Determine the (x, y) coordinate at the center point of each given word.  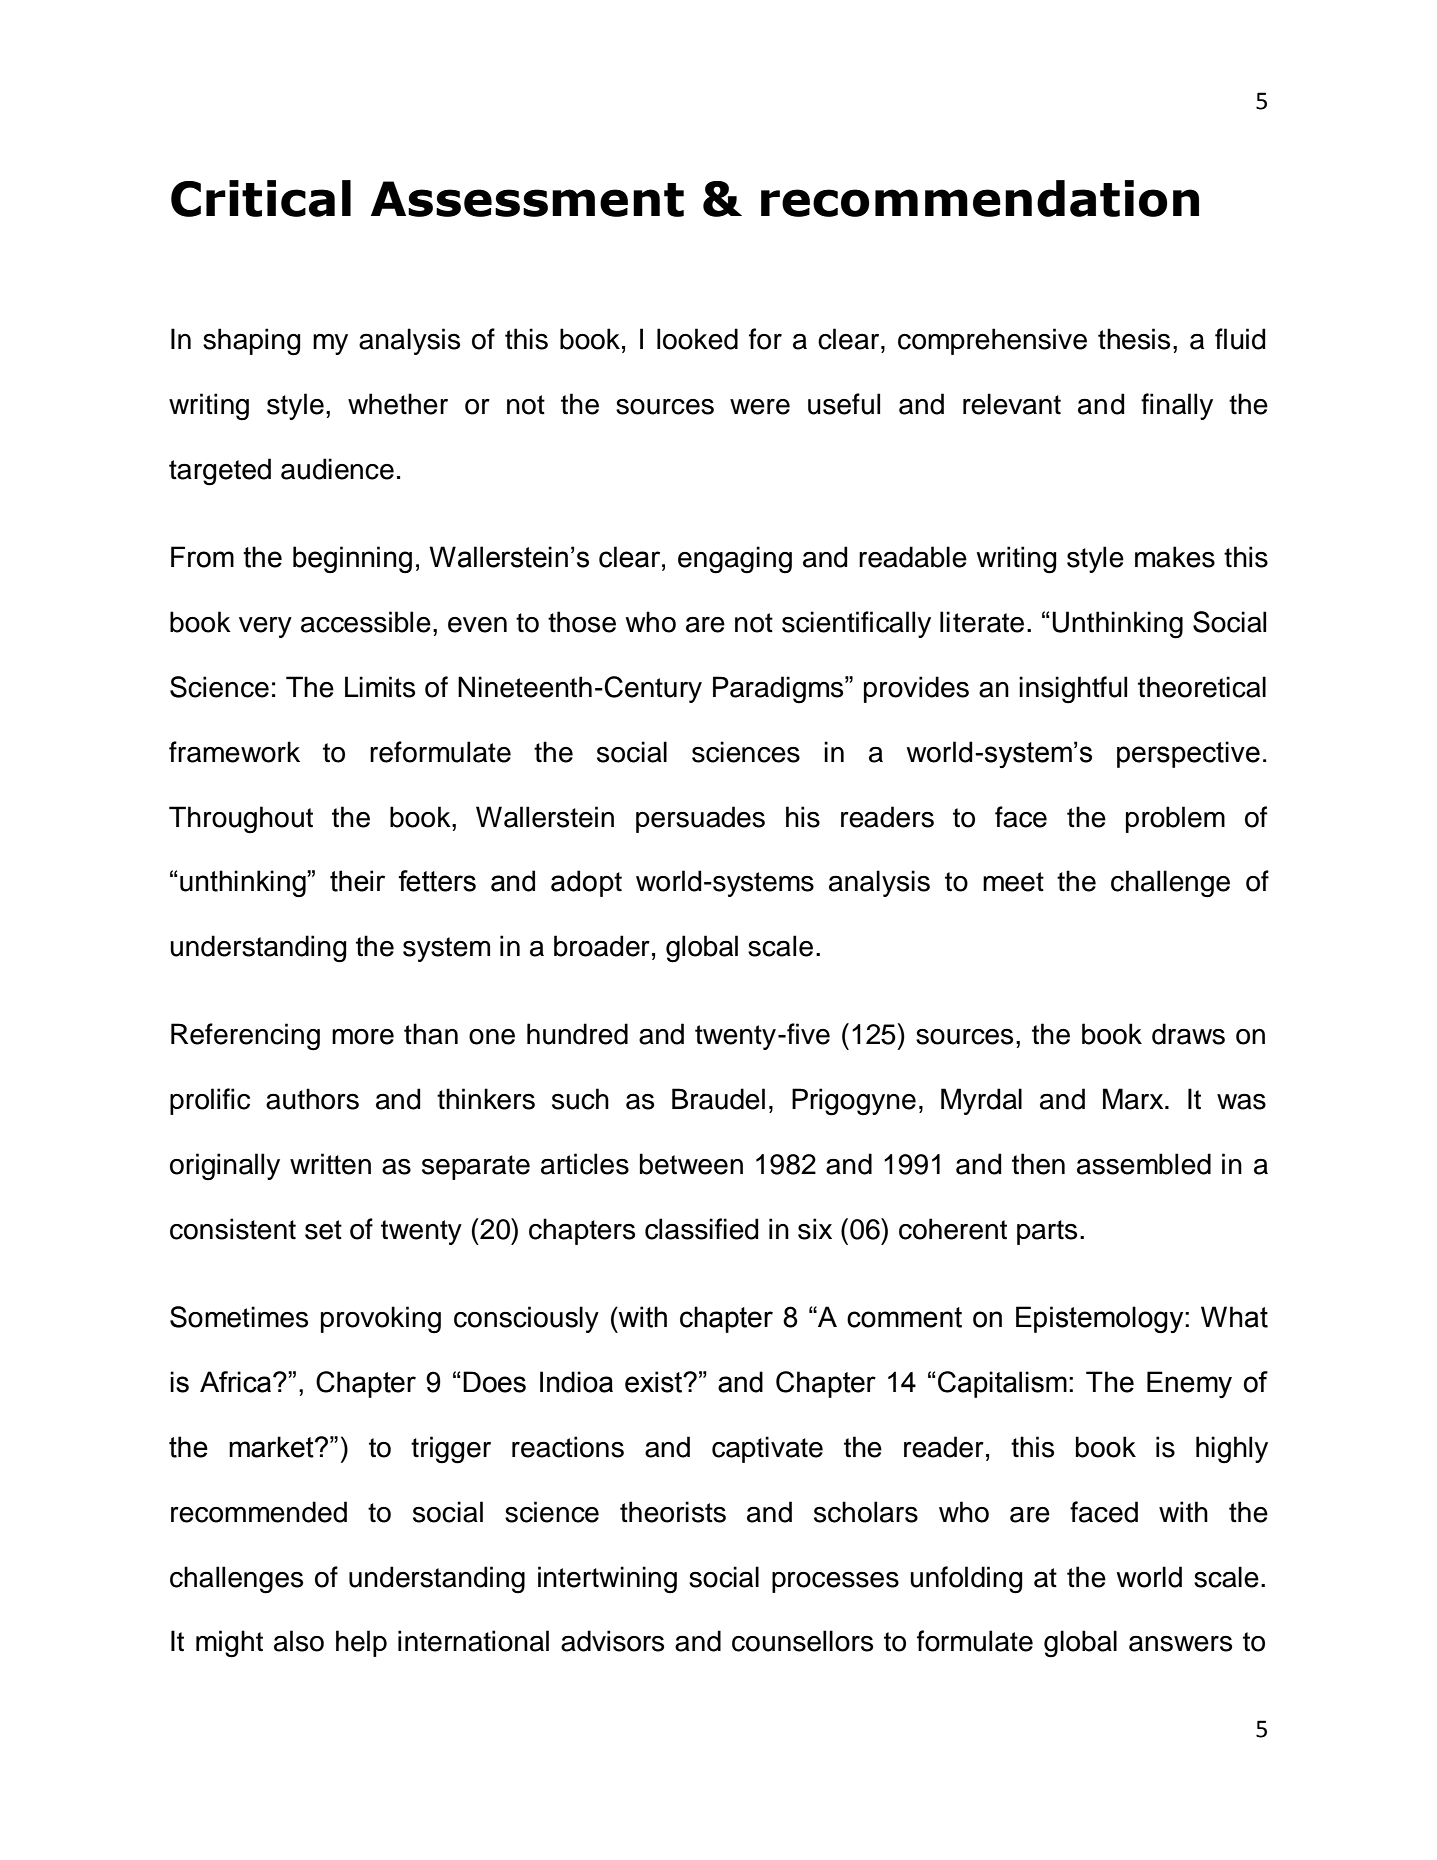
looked (697, 339)
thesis (1134, 339)
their (357, 881)
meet (1013, 882)
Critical (261, 198)
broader (602, 946)
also (299, 1641)
